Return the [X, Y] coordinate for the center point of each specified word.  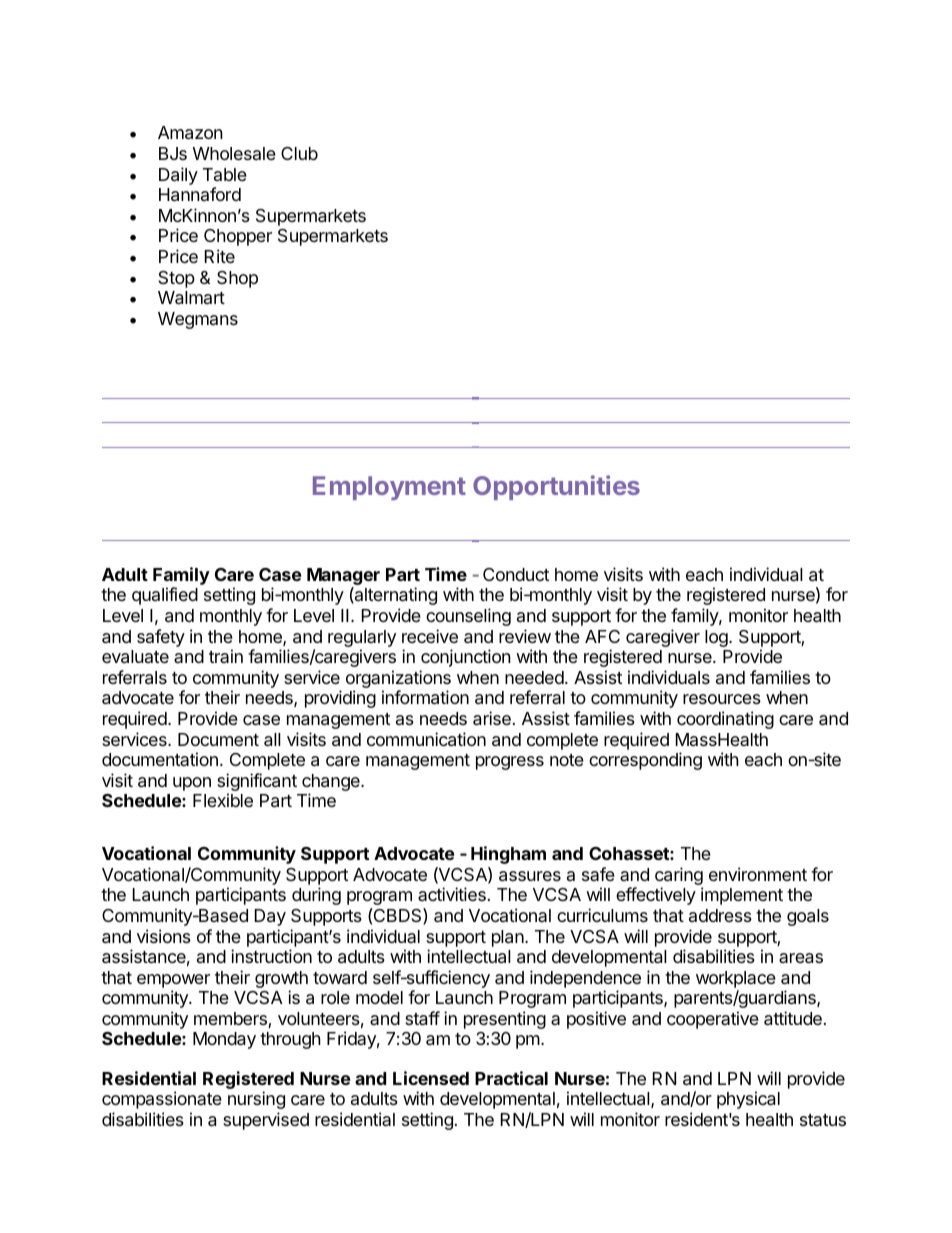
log [717, 638]
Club [299, 153]
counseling [468, 617]
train [226, 656]
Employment [389, 488]
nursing [256, 1100]
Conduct [516, 574]
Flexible [223, 800]
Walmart [191, 298]
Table [225, 174]
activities [452, 894]
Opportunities [556, 487]
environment [758, 874]
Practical [511, 1078]
